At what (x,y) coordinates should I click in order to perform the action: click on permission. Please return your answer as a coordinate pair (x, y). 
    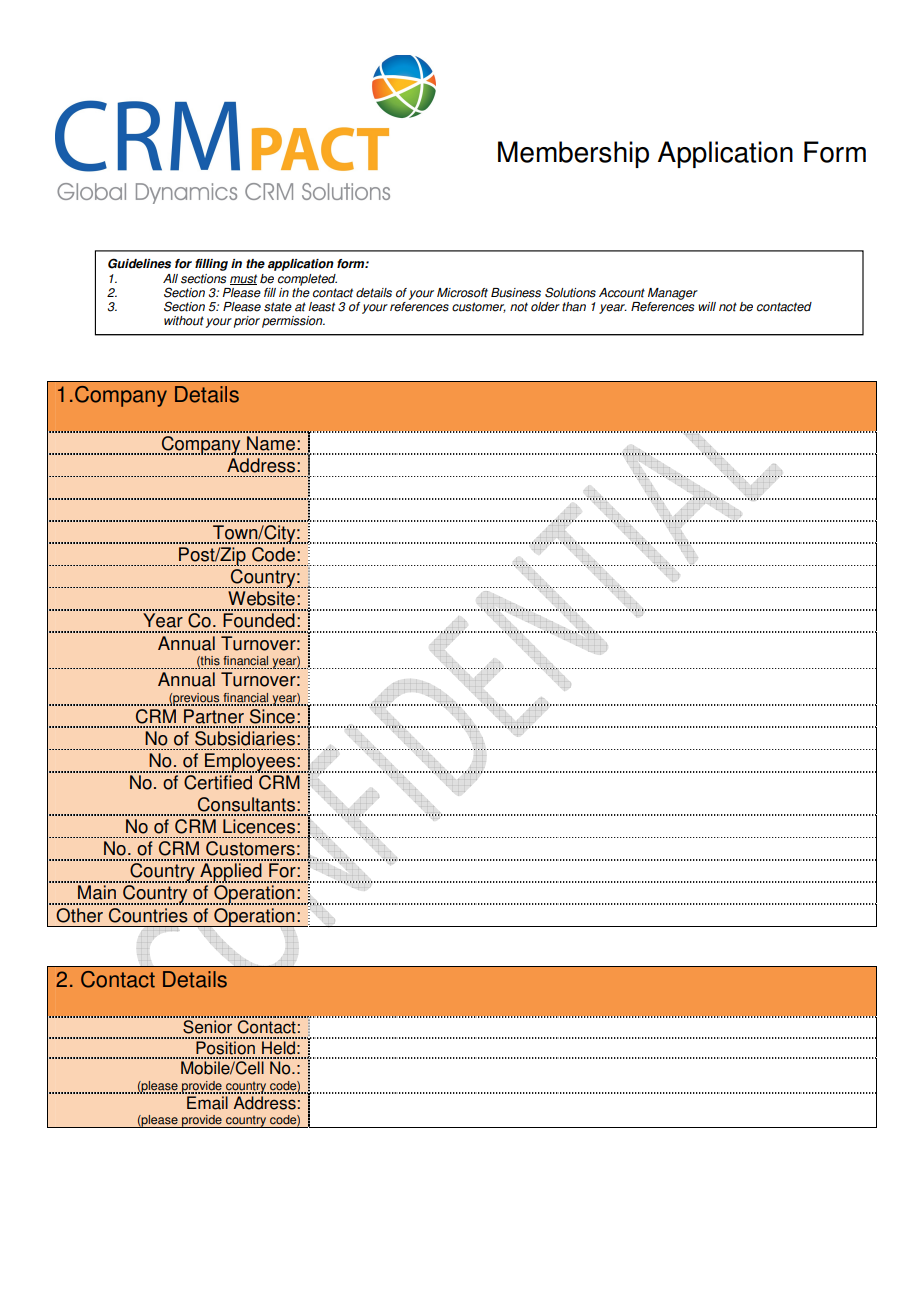
    Looking at the image, I should click on (293, 322).
